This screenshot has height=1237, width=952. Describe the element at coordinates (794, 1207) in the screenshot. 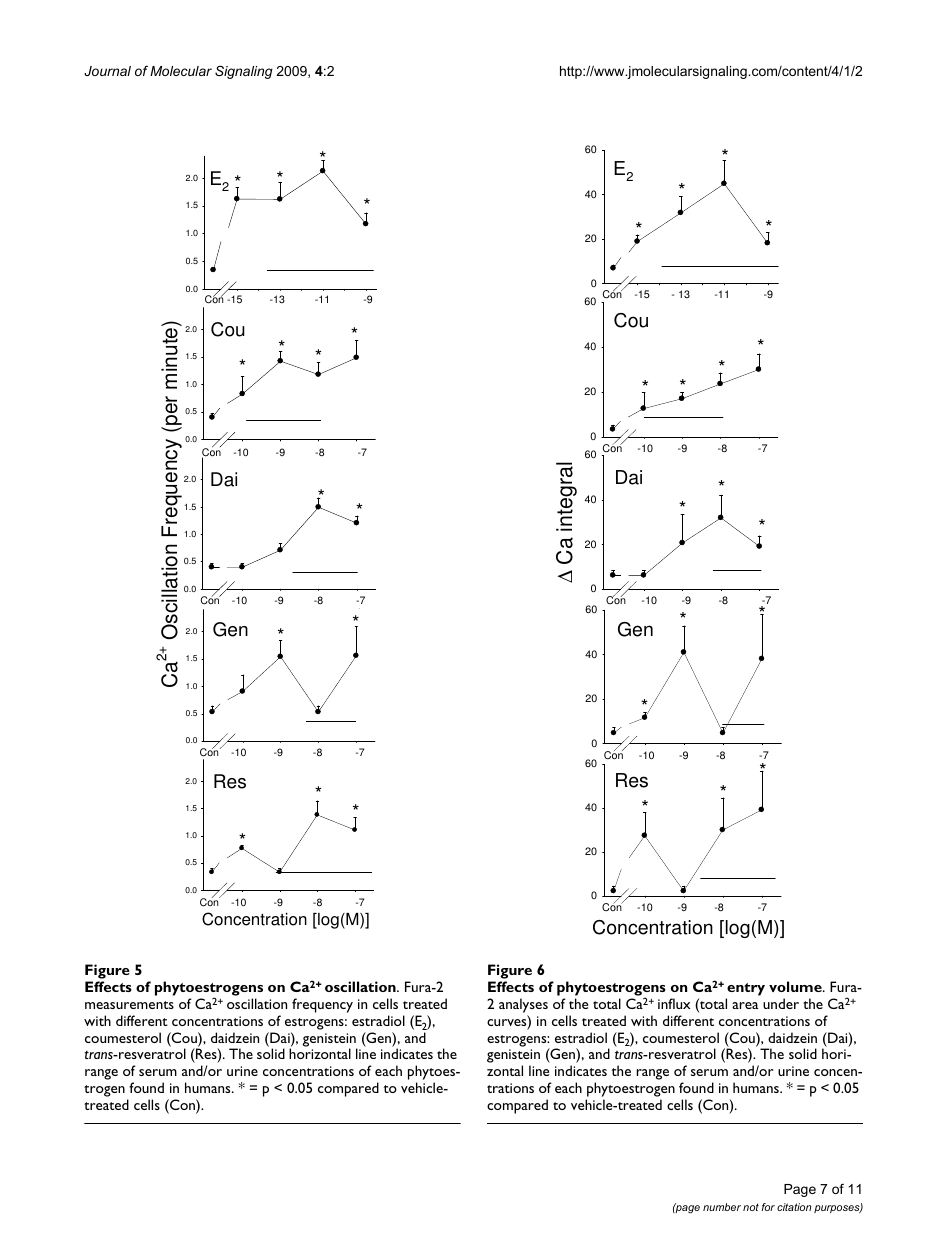

I see `citation` at that location.
